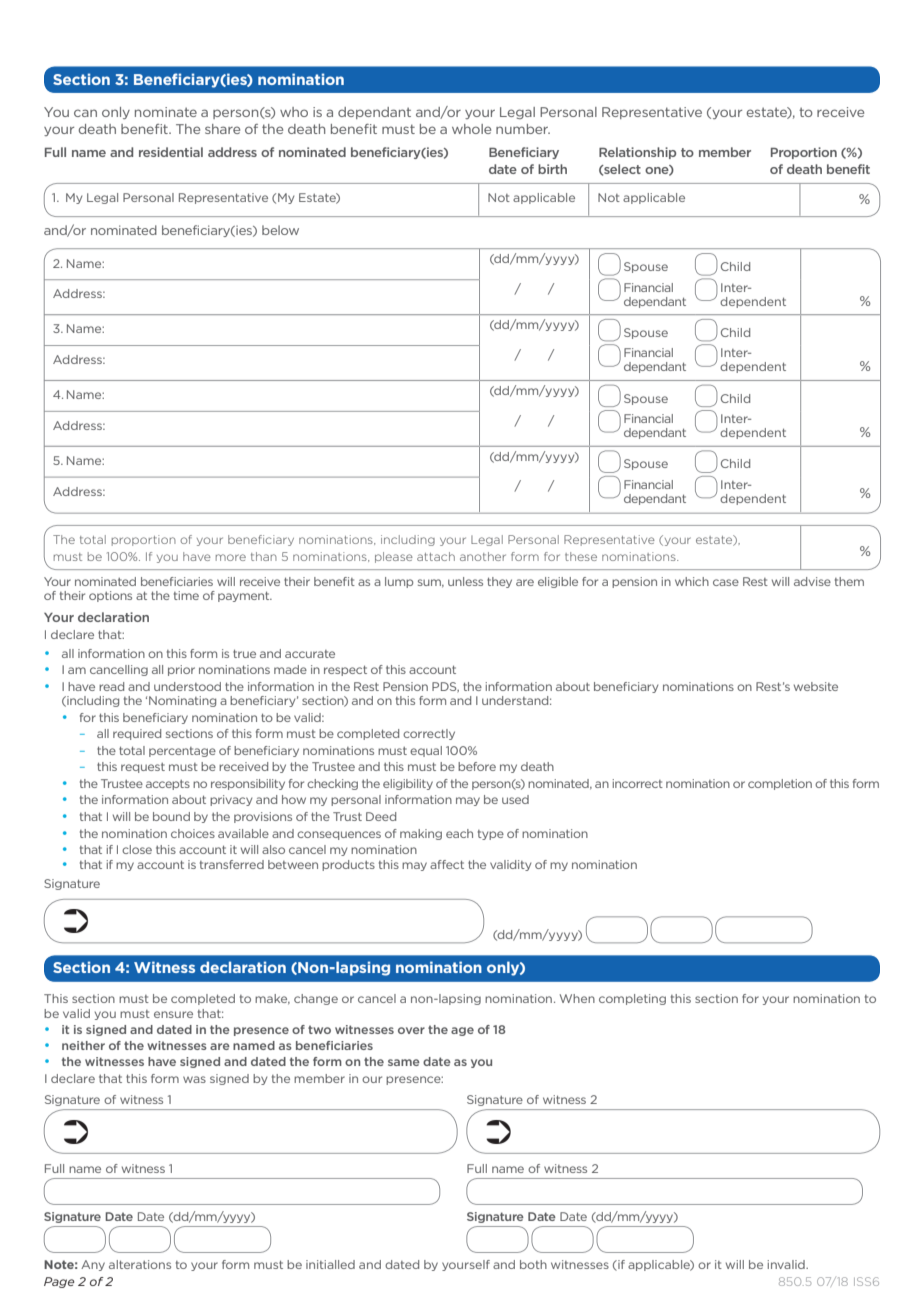 Image resolution: width=924 pixels, height=1308 pixels. Describe the element at coordinates (171, 152) in the screenshot. I see `residential` at that location.
